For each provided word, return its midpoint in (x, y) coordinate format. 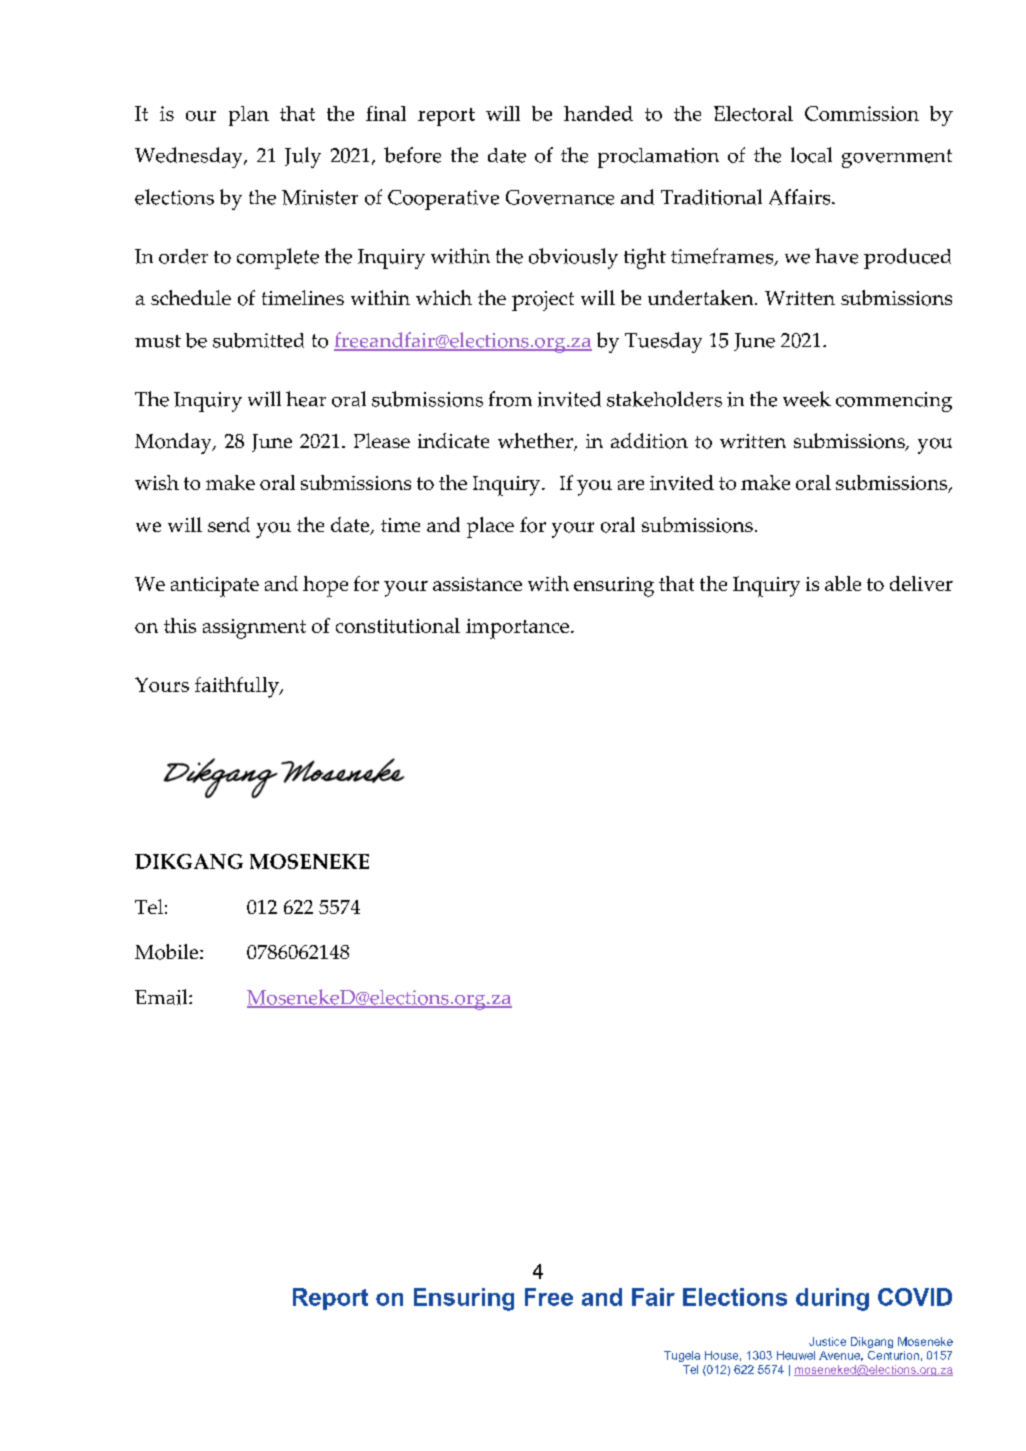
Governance (560, 197)
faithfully (238, 687)
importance (519, 629)
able (843, 583)
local (811, 155)
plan (249, 116)
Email (162, 997)
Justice (827, 1341)
